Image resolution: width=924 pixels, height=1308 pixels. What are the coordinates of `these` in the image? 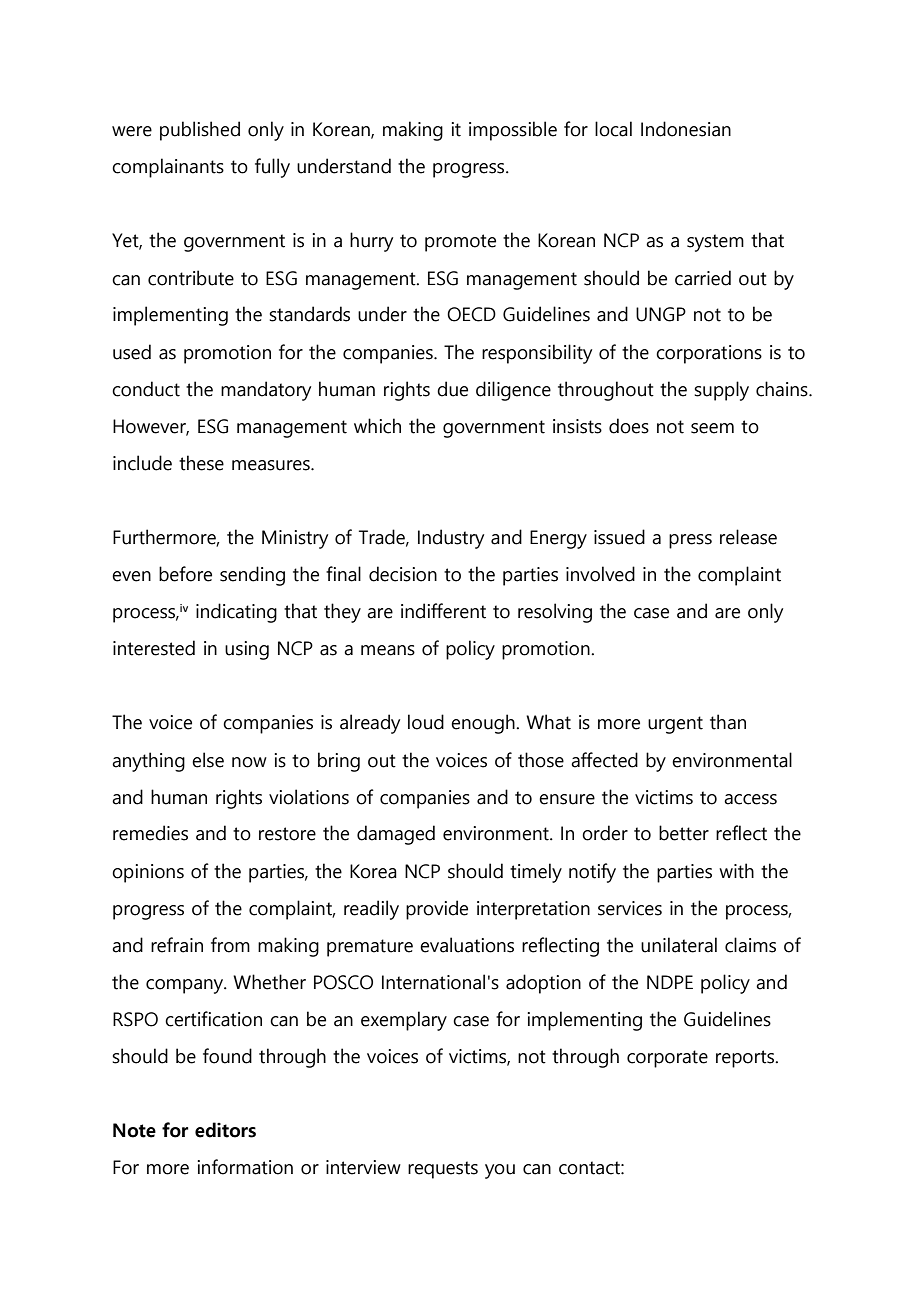 It's located at (201, 463).
